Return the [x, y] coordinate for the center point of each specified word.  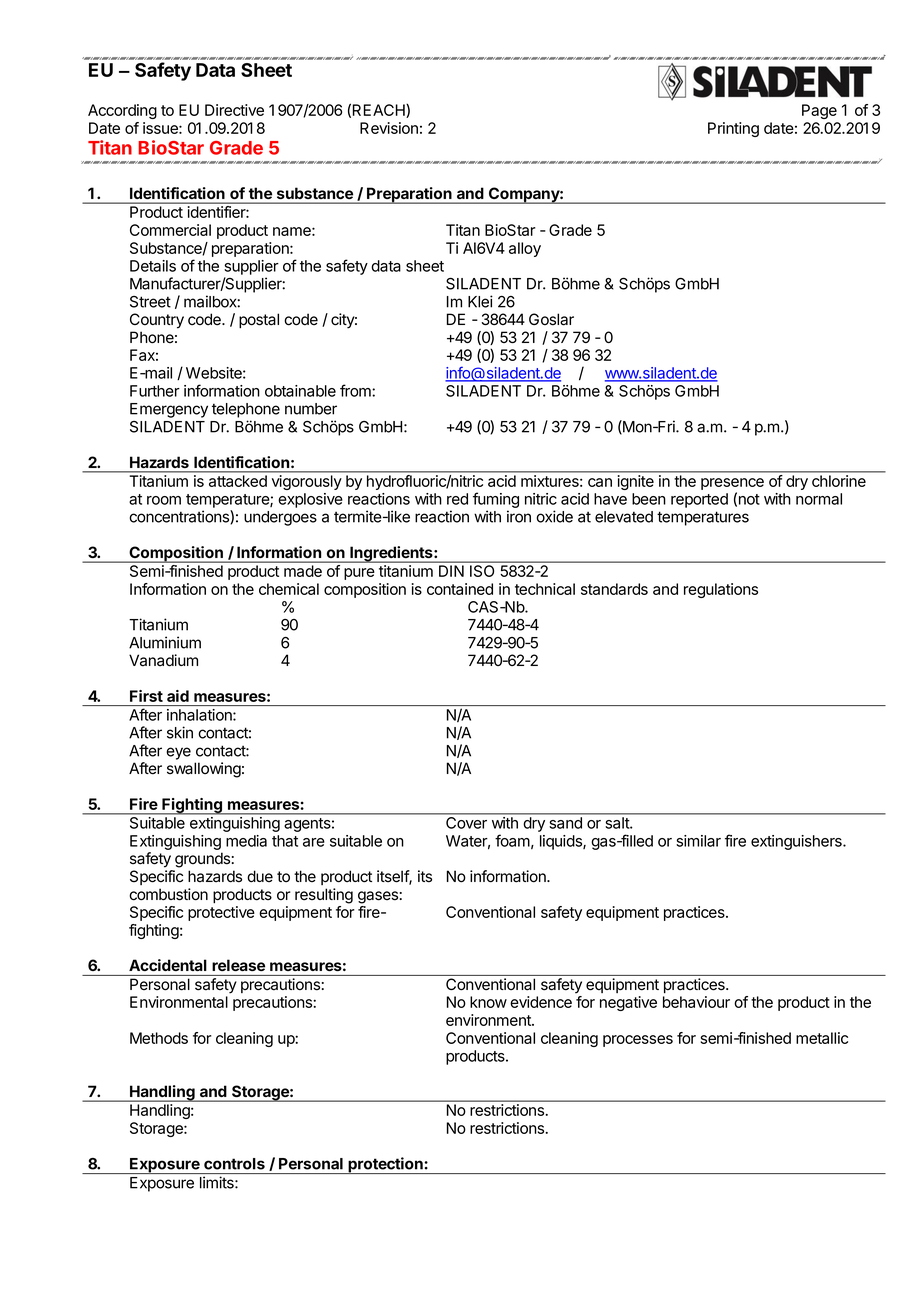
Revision [389, 128]
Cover [466, 823]
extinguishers [797, 842]
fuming [496, 500]
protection [385, 1165]
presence [732, 485]
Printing [733, 129]
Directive [234, 110]
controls [234, 1164]
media [246, 841]
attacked [238, 481]
